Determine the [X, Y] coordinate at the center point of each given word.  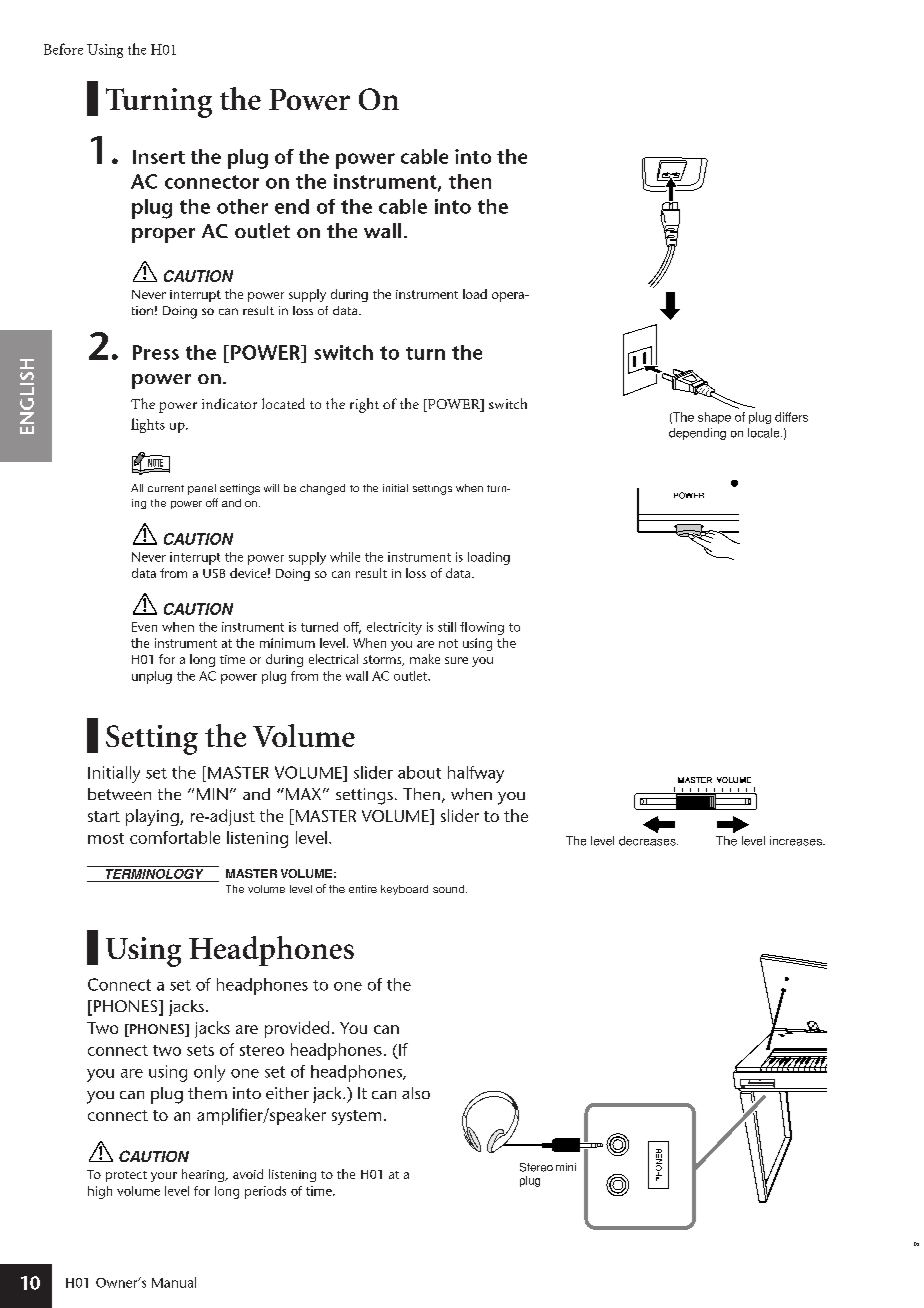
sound [450, 889]
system [356, 1117]
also [416, 1093]
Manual [174, 1282]
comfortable [175, 837]
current [166, 488]
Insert [159, 157]
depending [697, 434]
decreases [648, 841]
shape [714, 418]
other [242, 206]
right [364, 405]
